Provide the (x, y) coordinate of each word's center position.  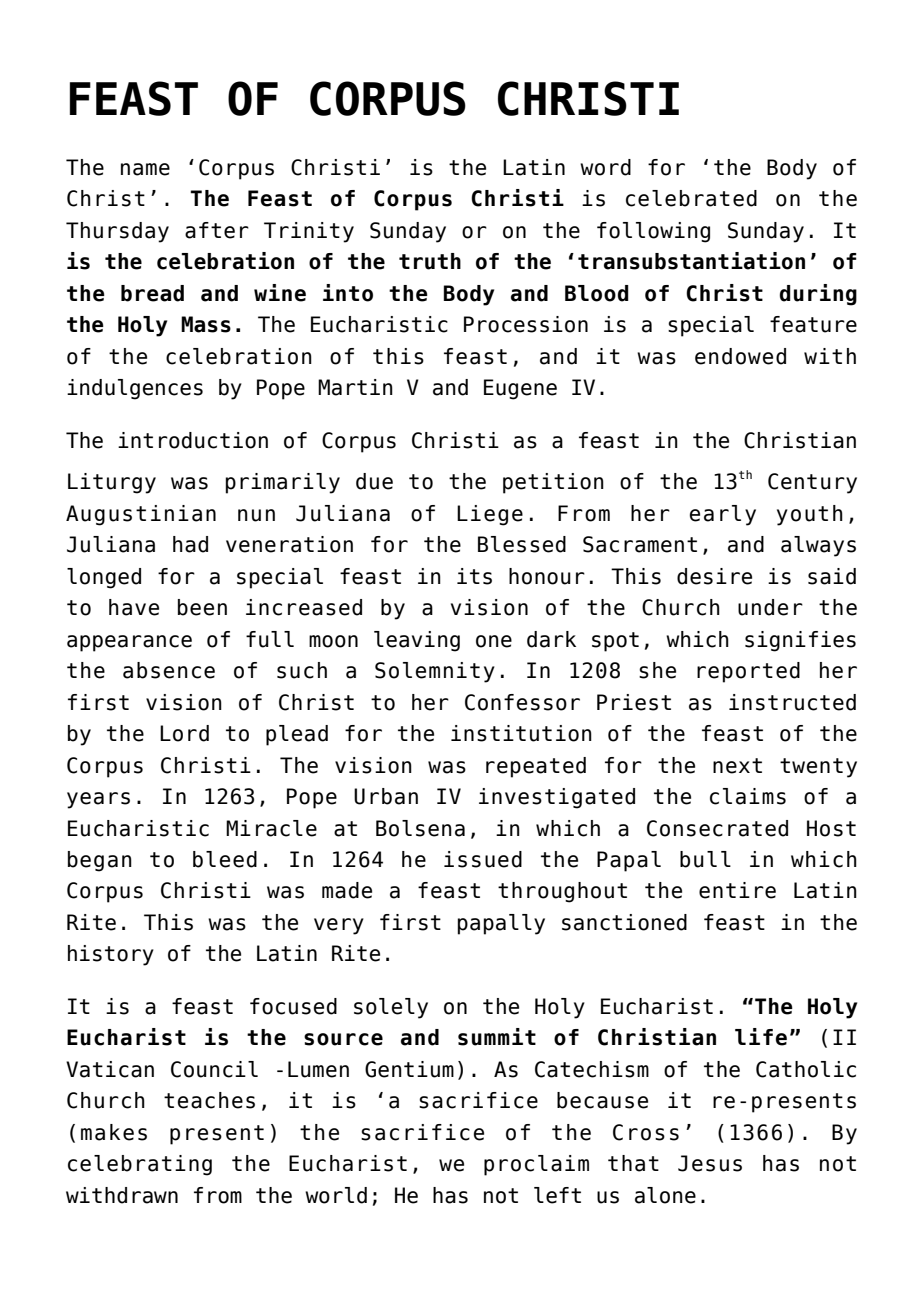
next (737, 766)
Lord (184, 733)
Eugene (520, 389)
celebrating (140, 1165)
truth (430, 261)
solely (391, 1008)
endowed (740, 356)
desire (714, 576)
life (761, 1037)
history (111, 955)
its (474, 576)
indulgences (135, 389)
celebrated (691, 198)
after (217, 230)
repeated (536, 767)
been (202, 607)
